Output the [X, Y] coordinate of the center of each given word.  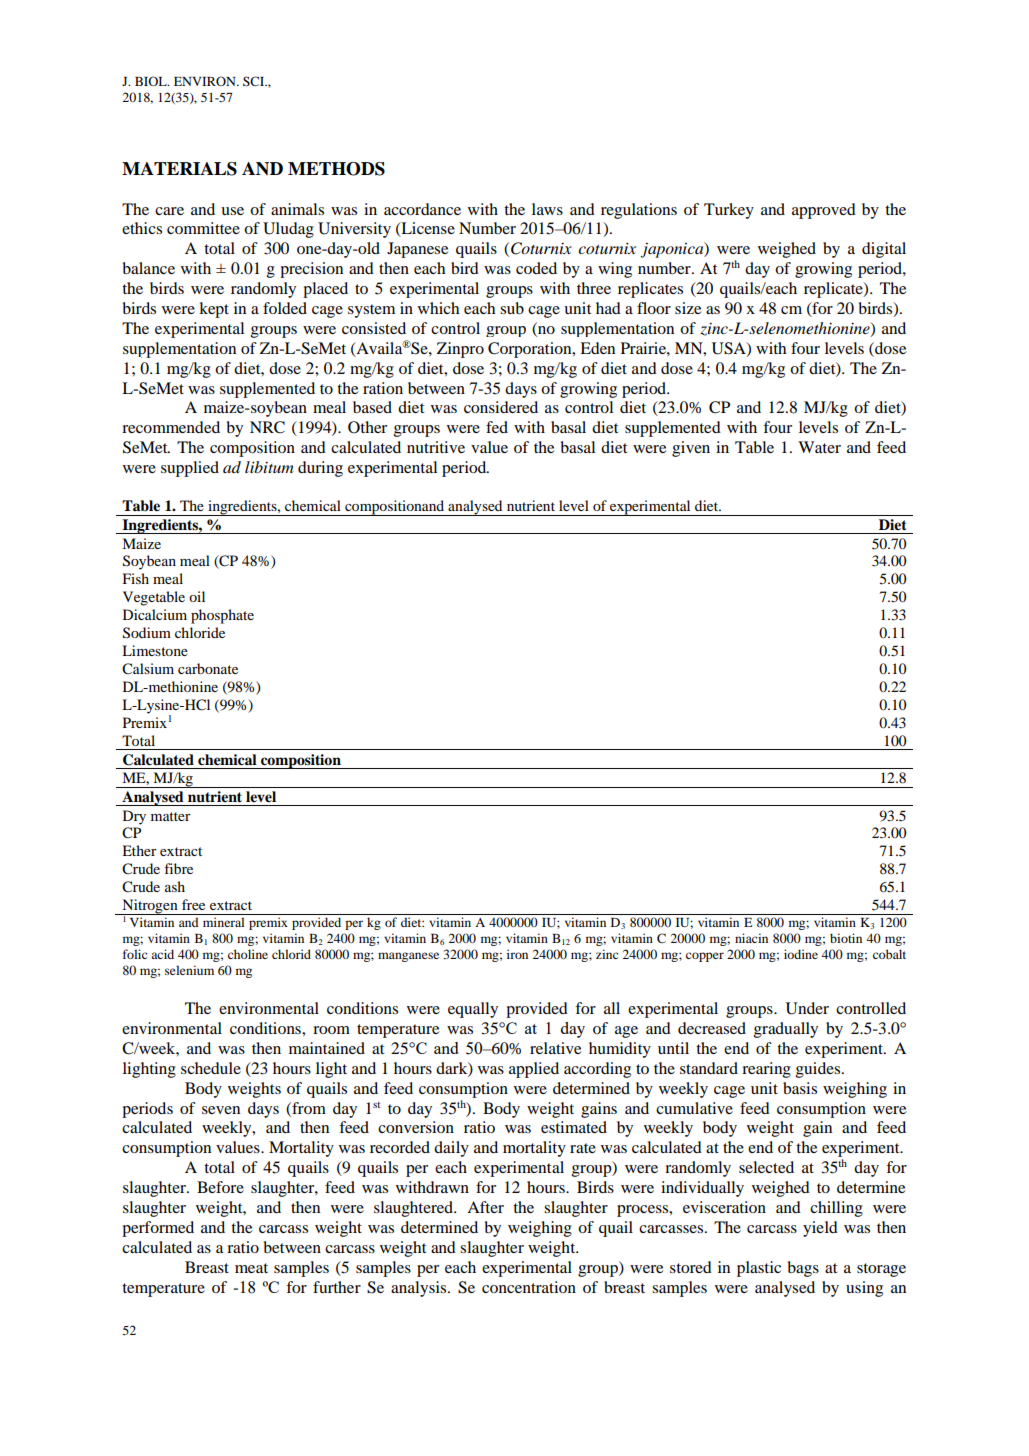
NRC [267, 427]
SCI [255, 81]
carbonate [208, 668]
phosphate [222, 616]
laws [547, 209]
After [485, 1207]
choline [248, 954]
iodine [801, 954]
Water [819, 447]
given [691, 449]
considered [501, 407]
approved [824, 211]
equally [473, 1010]
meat [251, 1268]
